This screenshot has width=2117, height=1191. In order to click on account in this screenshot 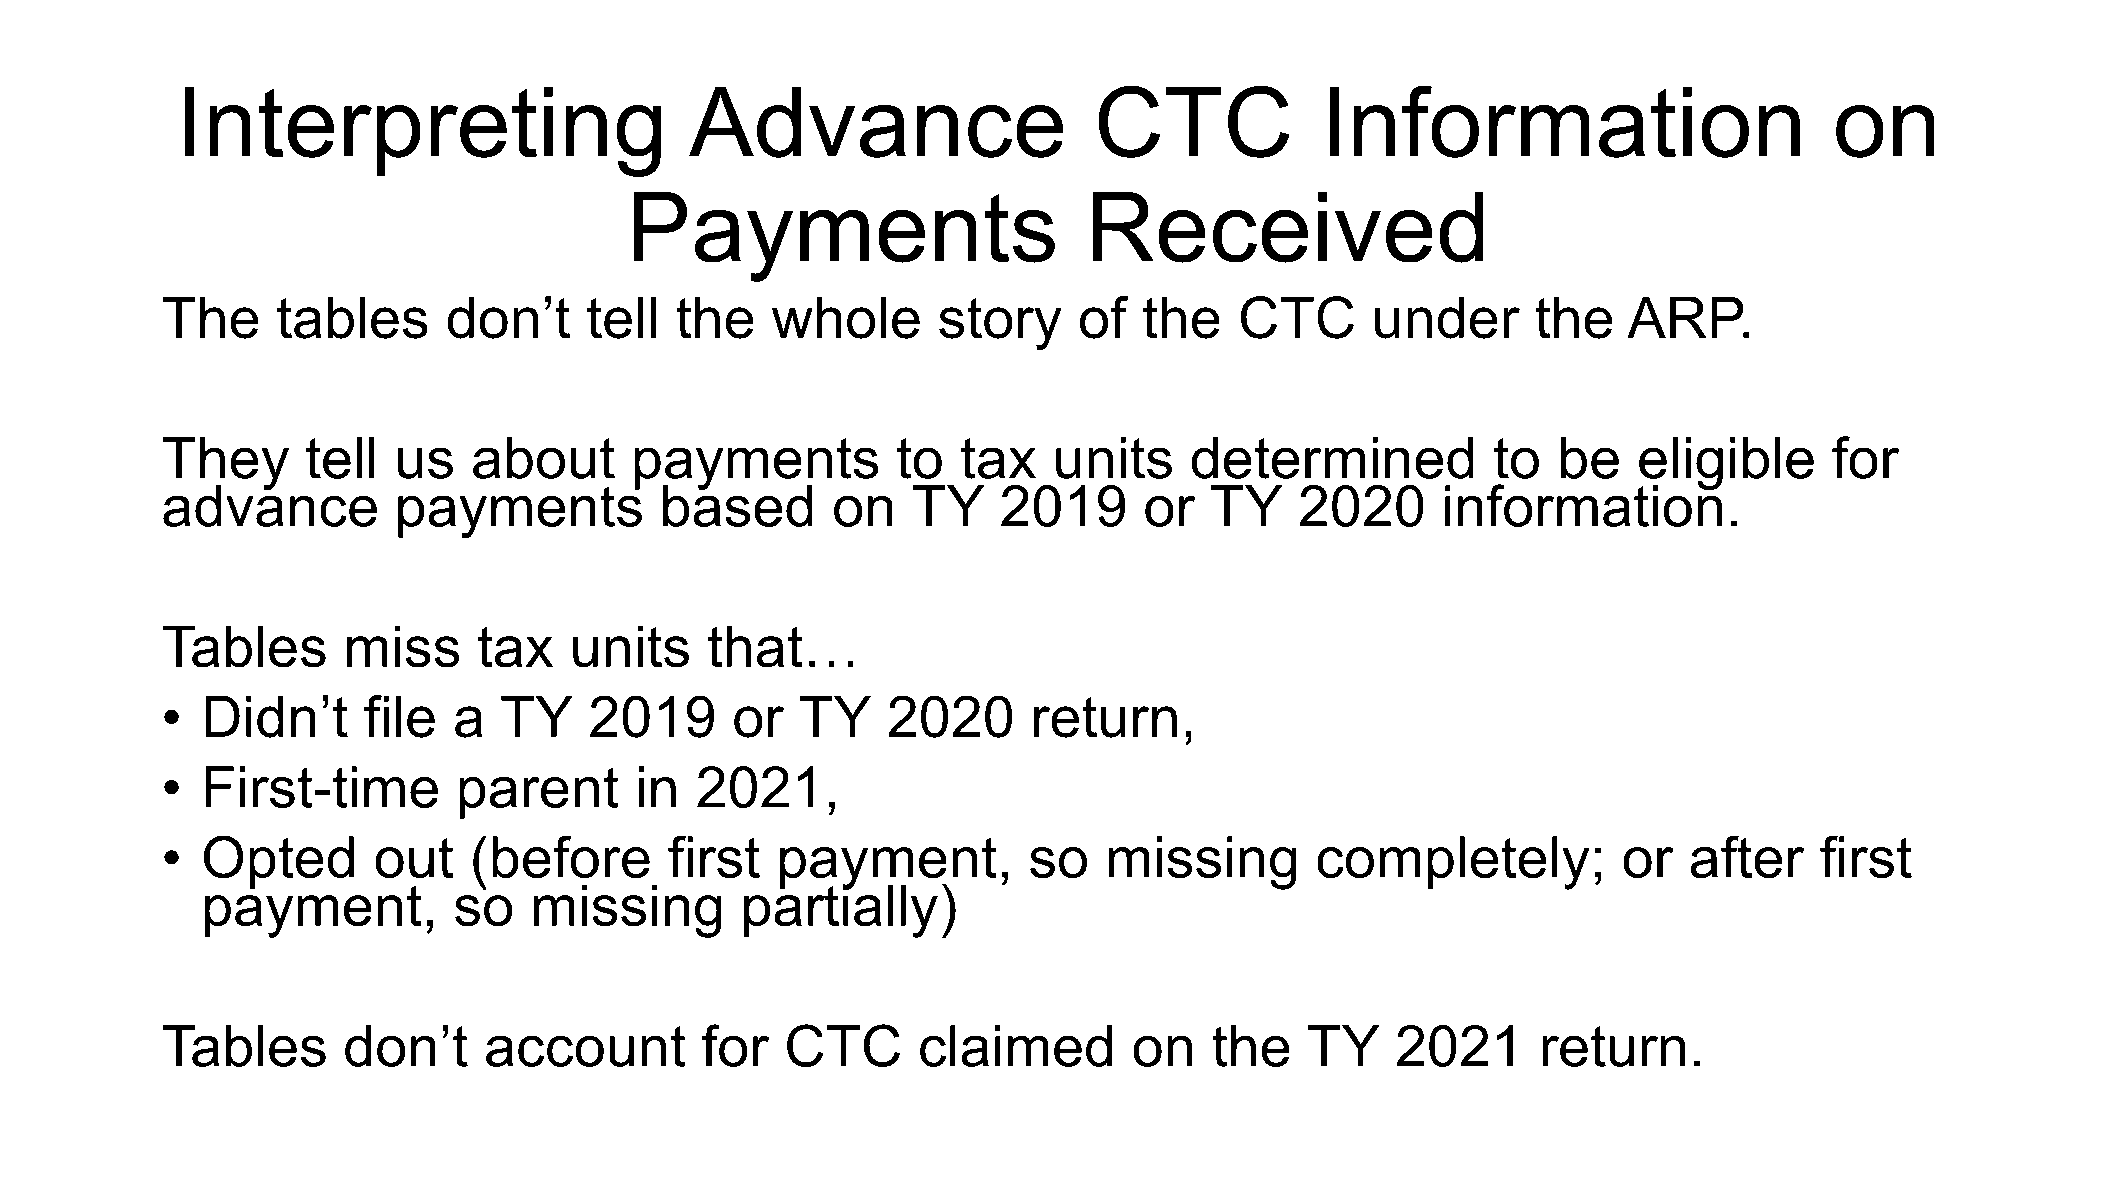, I will do `click(586, 1046)`.
